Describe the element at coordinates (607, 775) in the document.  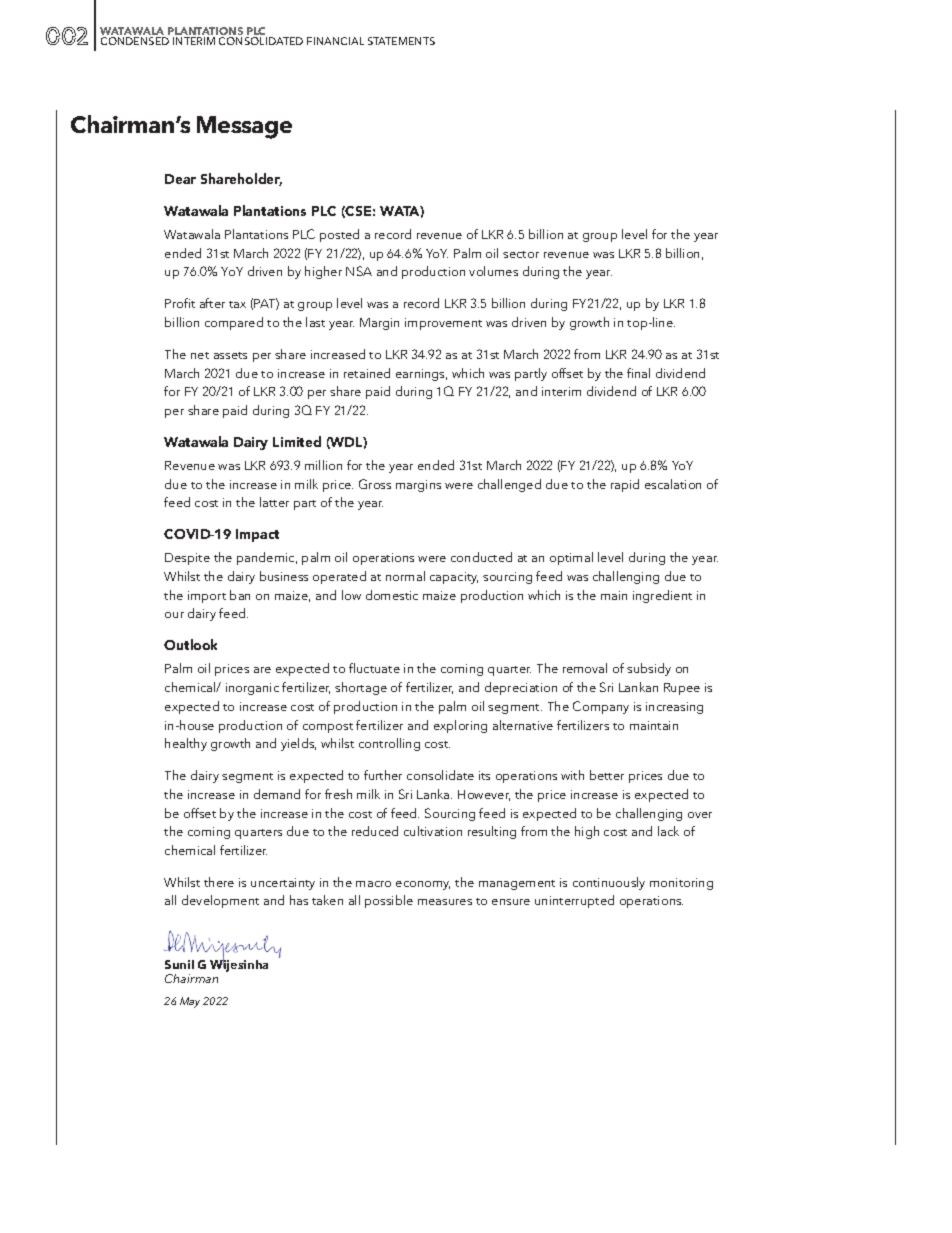
I see `better` at that location.
